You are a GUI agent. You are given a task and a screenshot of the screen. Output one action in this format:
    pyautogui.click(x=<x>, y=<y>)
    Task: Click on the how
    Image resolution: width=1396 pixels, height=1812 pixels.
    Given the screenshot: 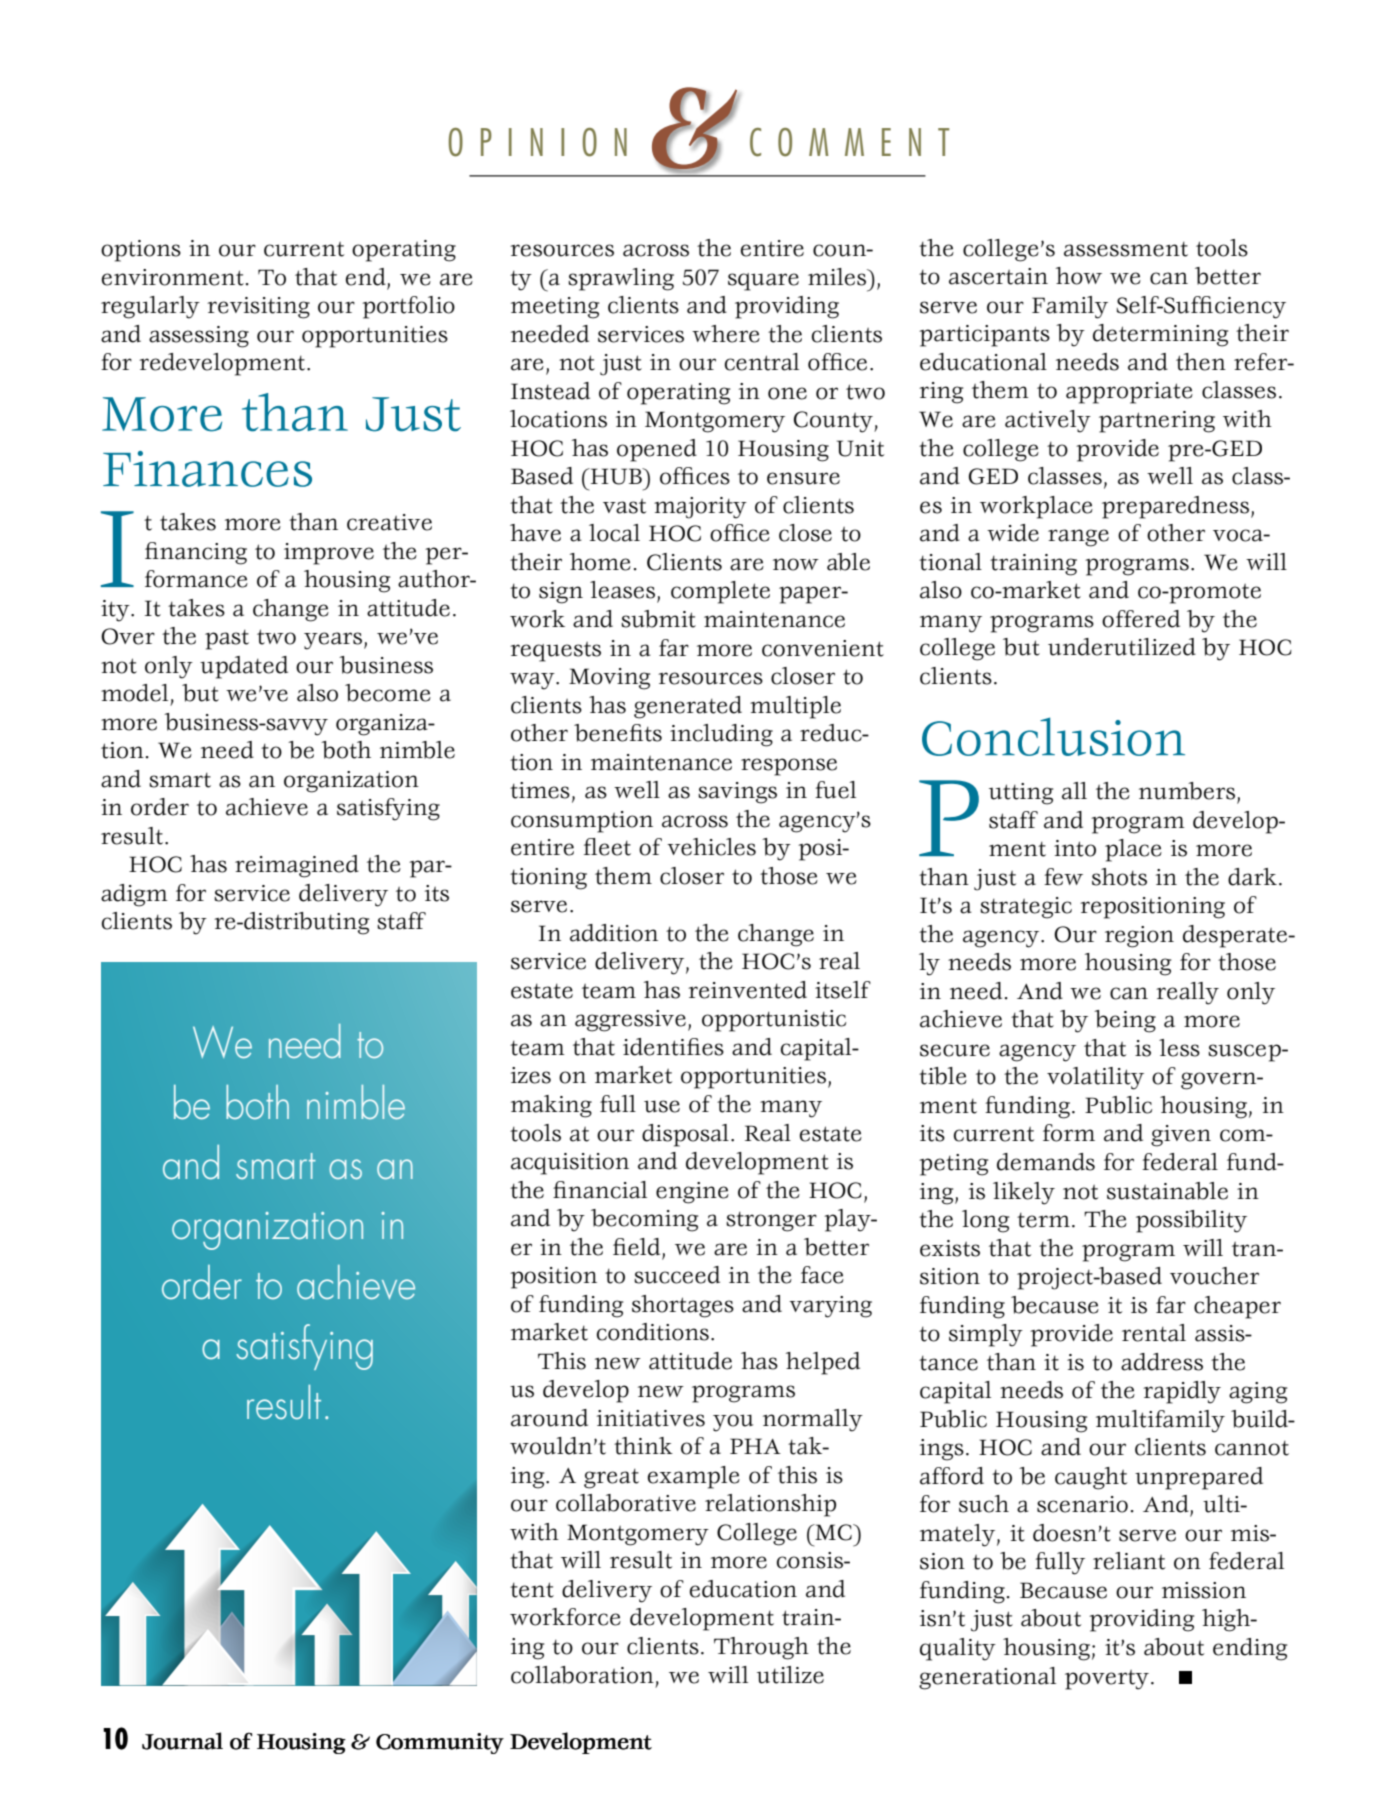 What is the action you would take?
    pyautogui.click(x=1079, y=276)
